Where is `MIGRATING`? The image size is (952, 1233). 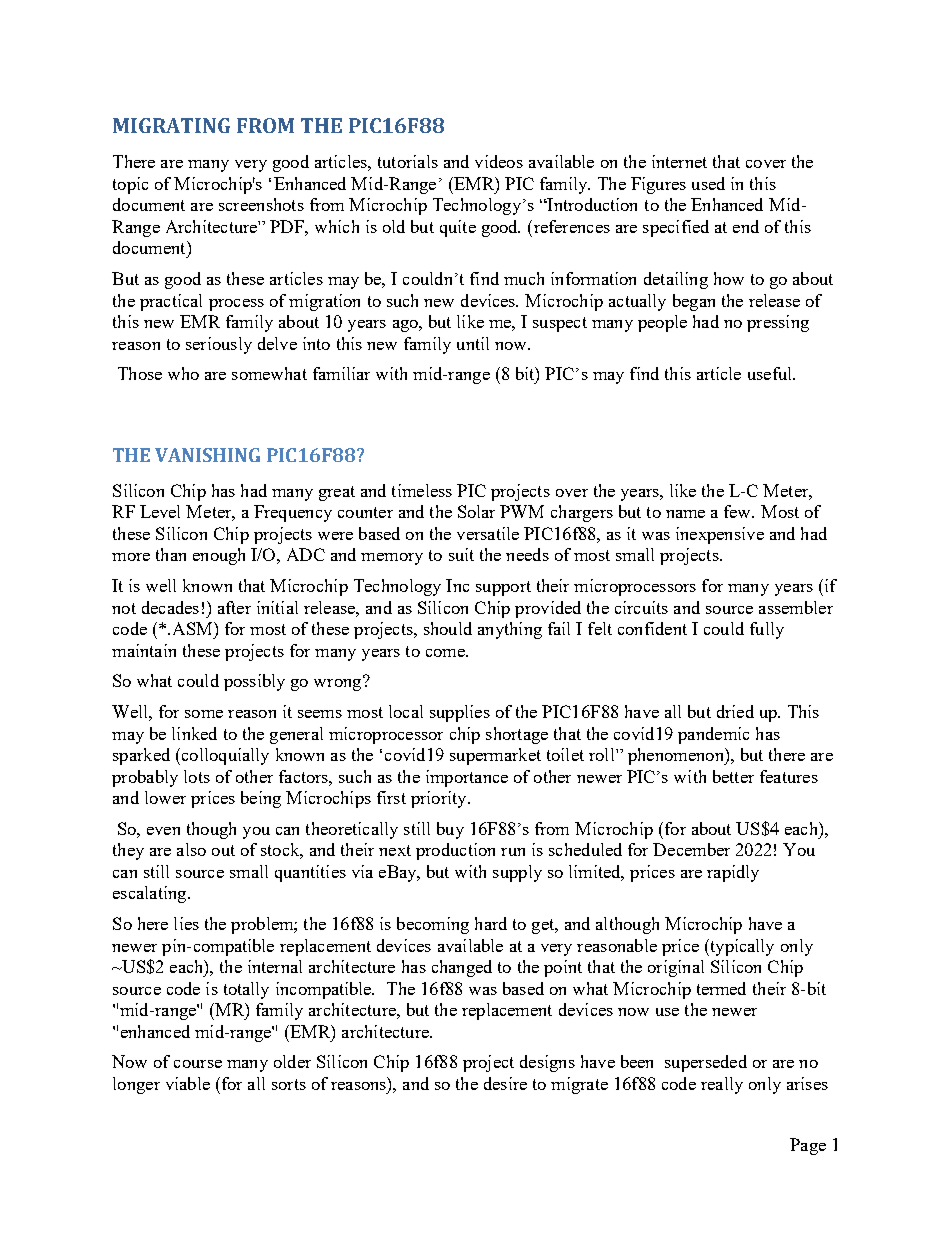
MIGRATING is located at coordinates (171, 125).
